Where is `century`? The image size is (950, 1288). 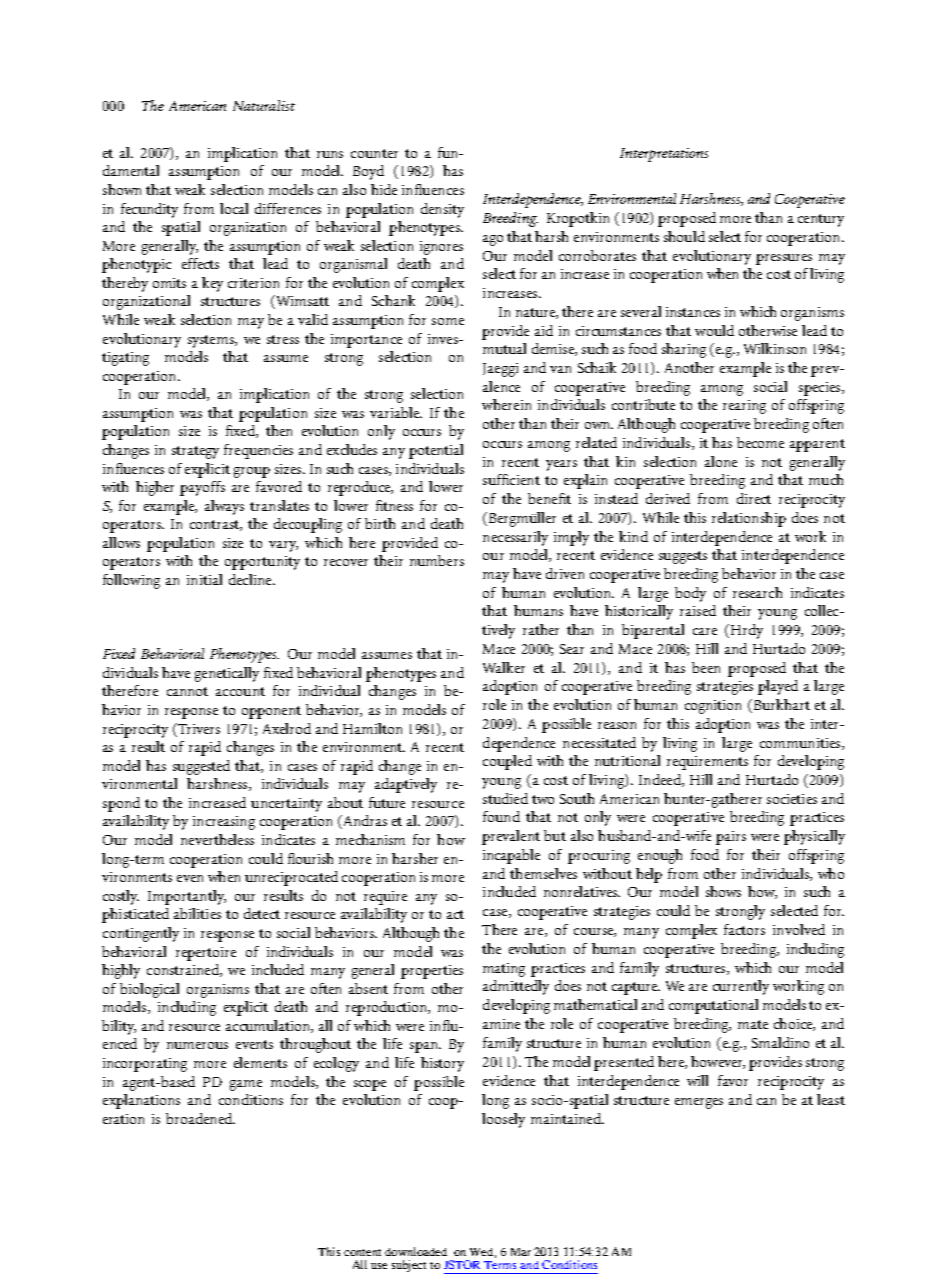
century is located at coordinates (821, 220).
